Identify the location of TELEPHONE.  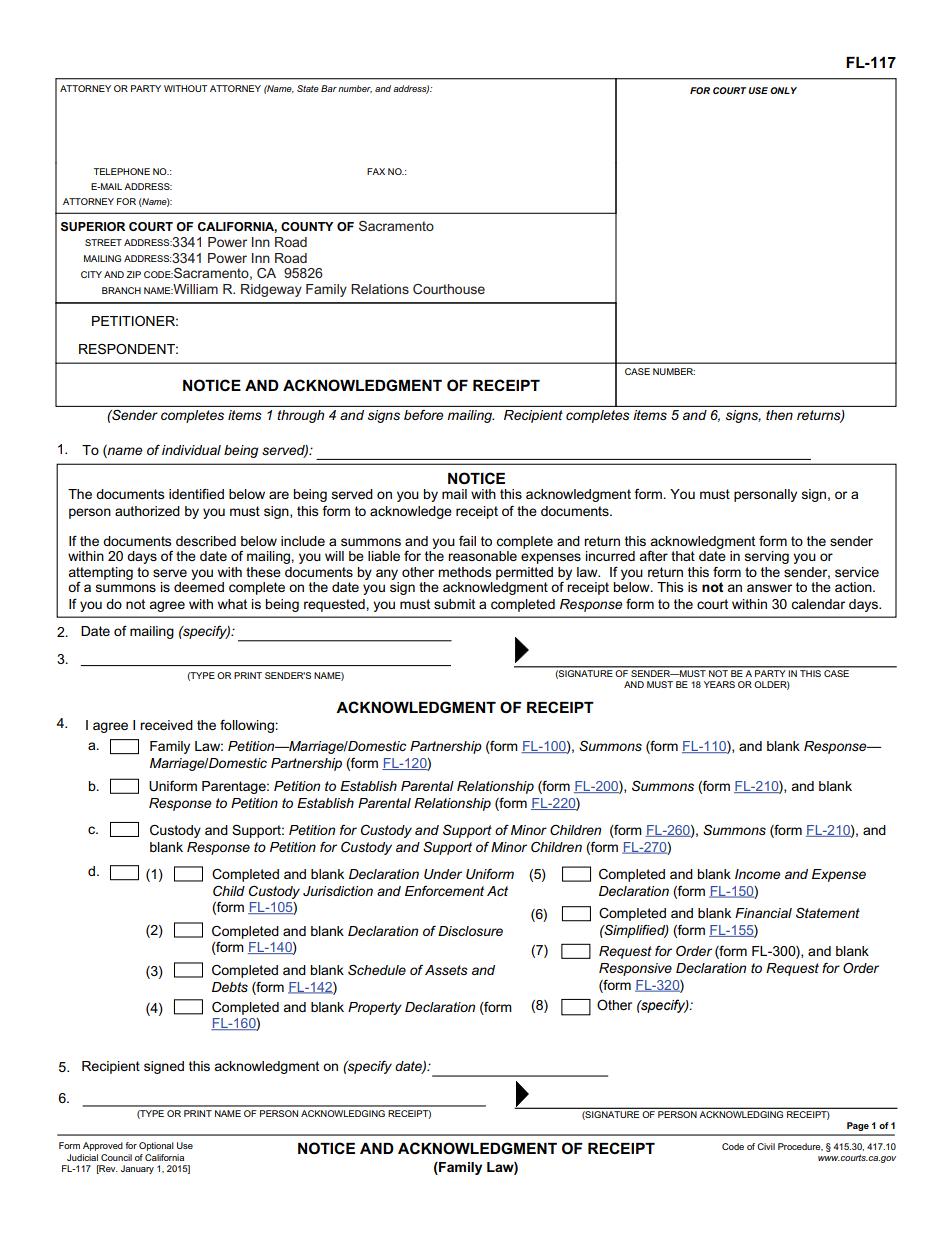
(122, 171).
